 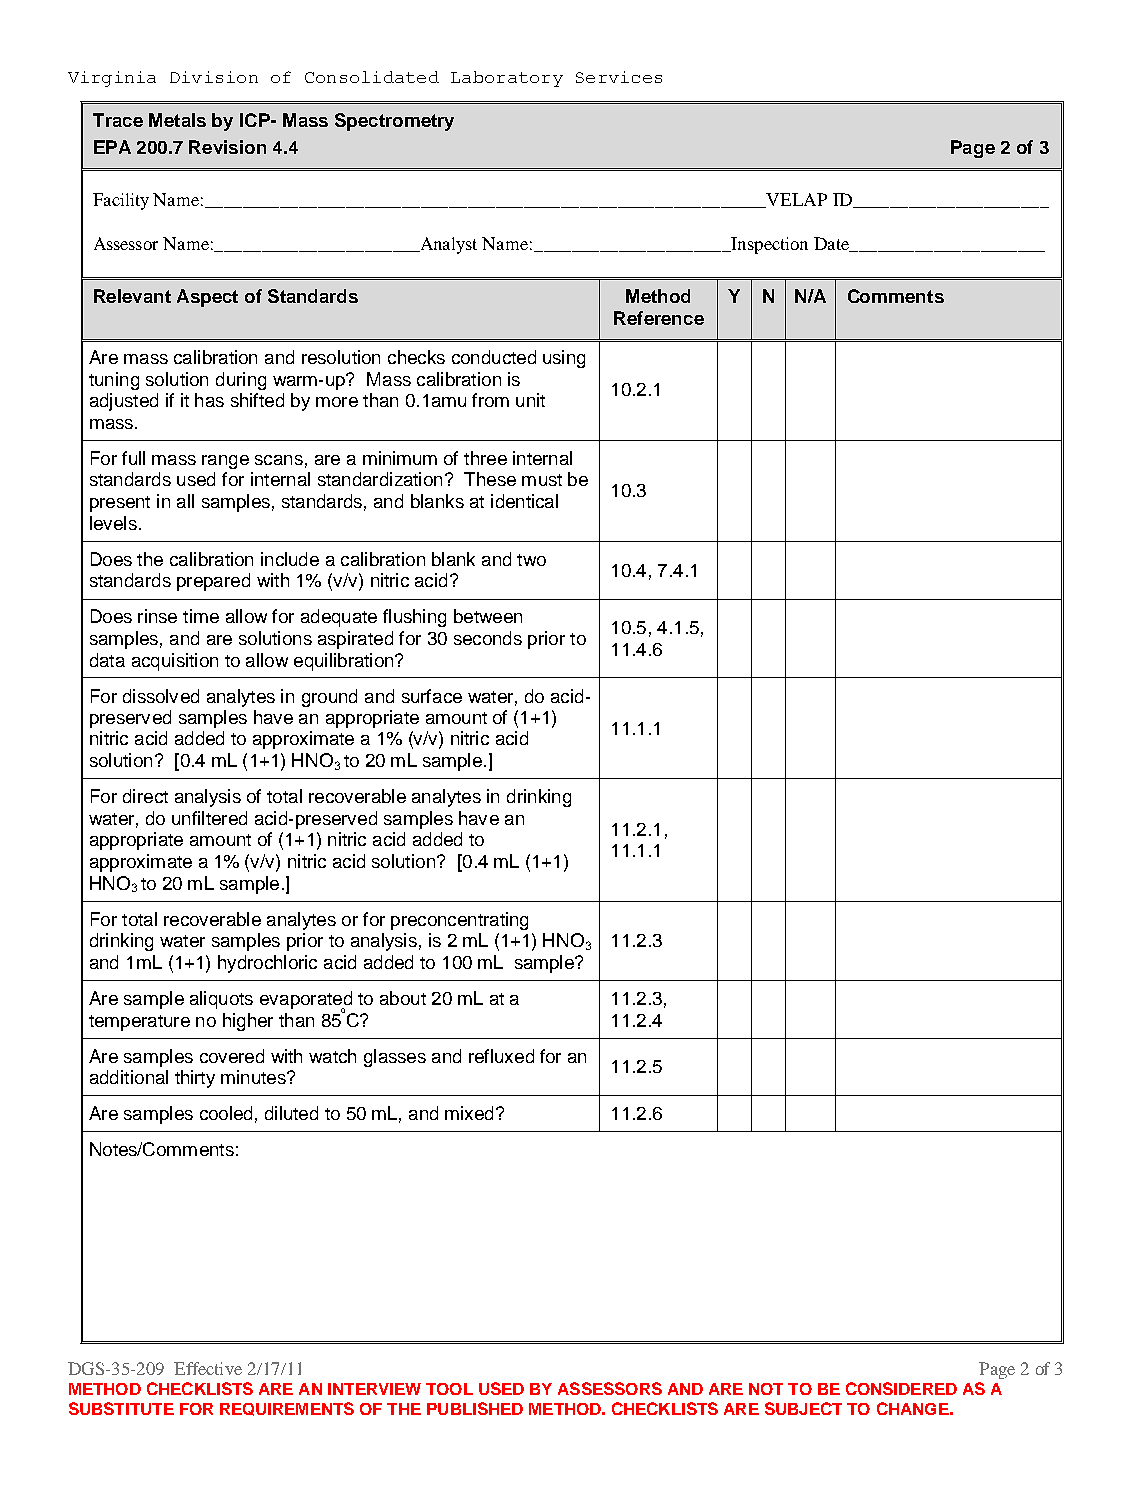 I want to click on Metals, so click(x=177, y=120).
